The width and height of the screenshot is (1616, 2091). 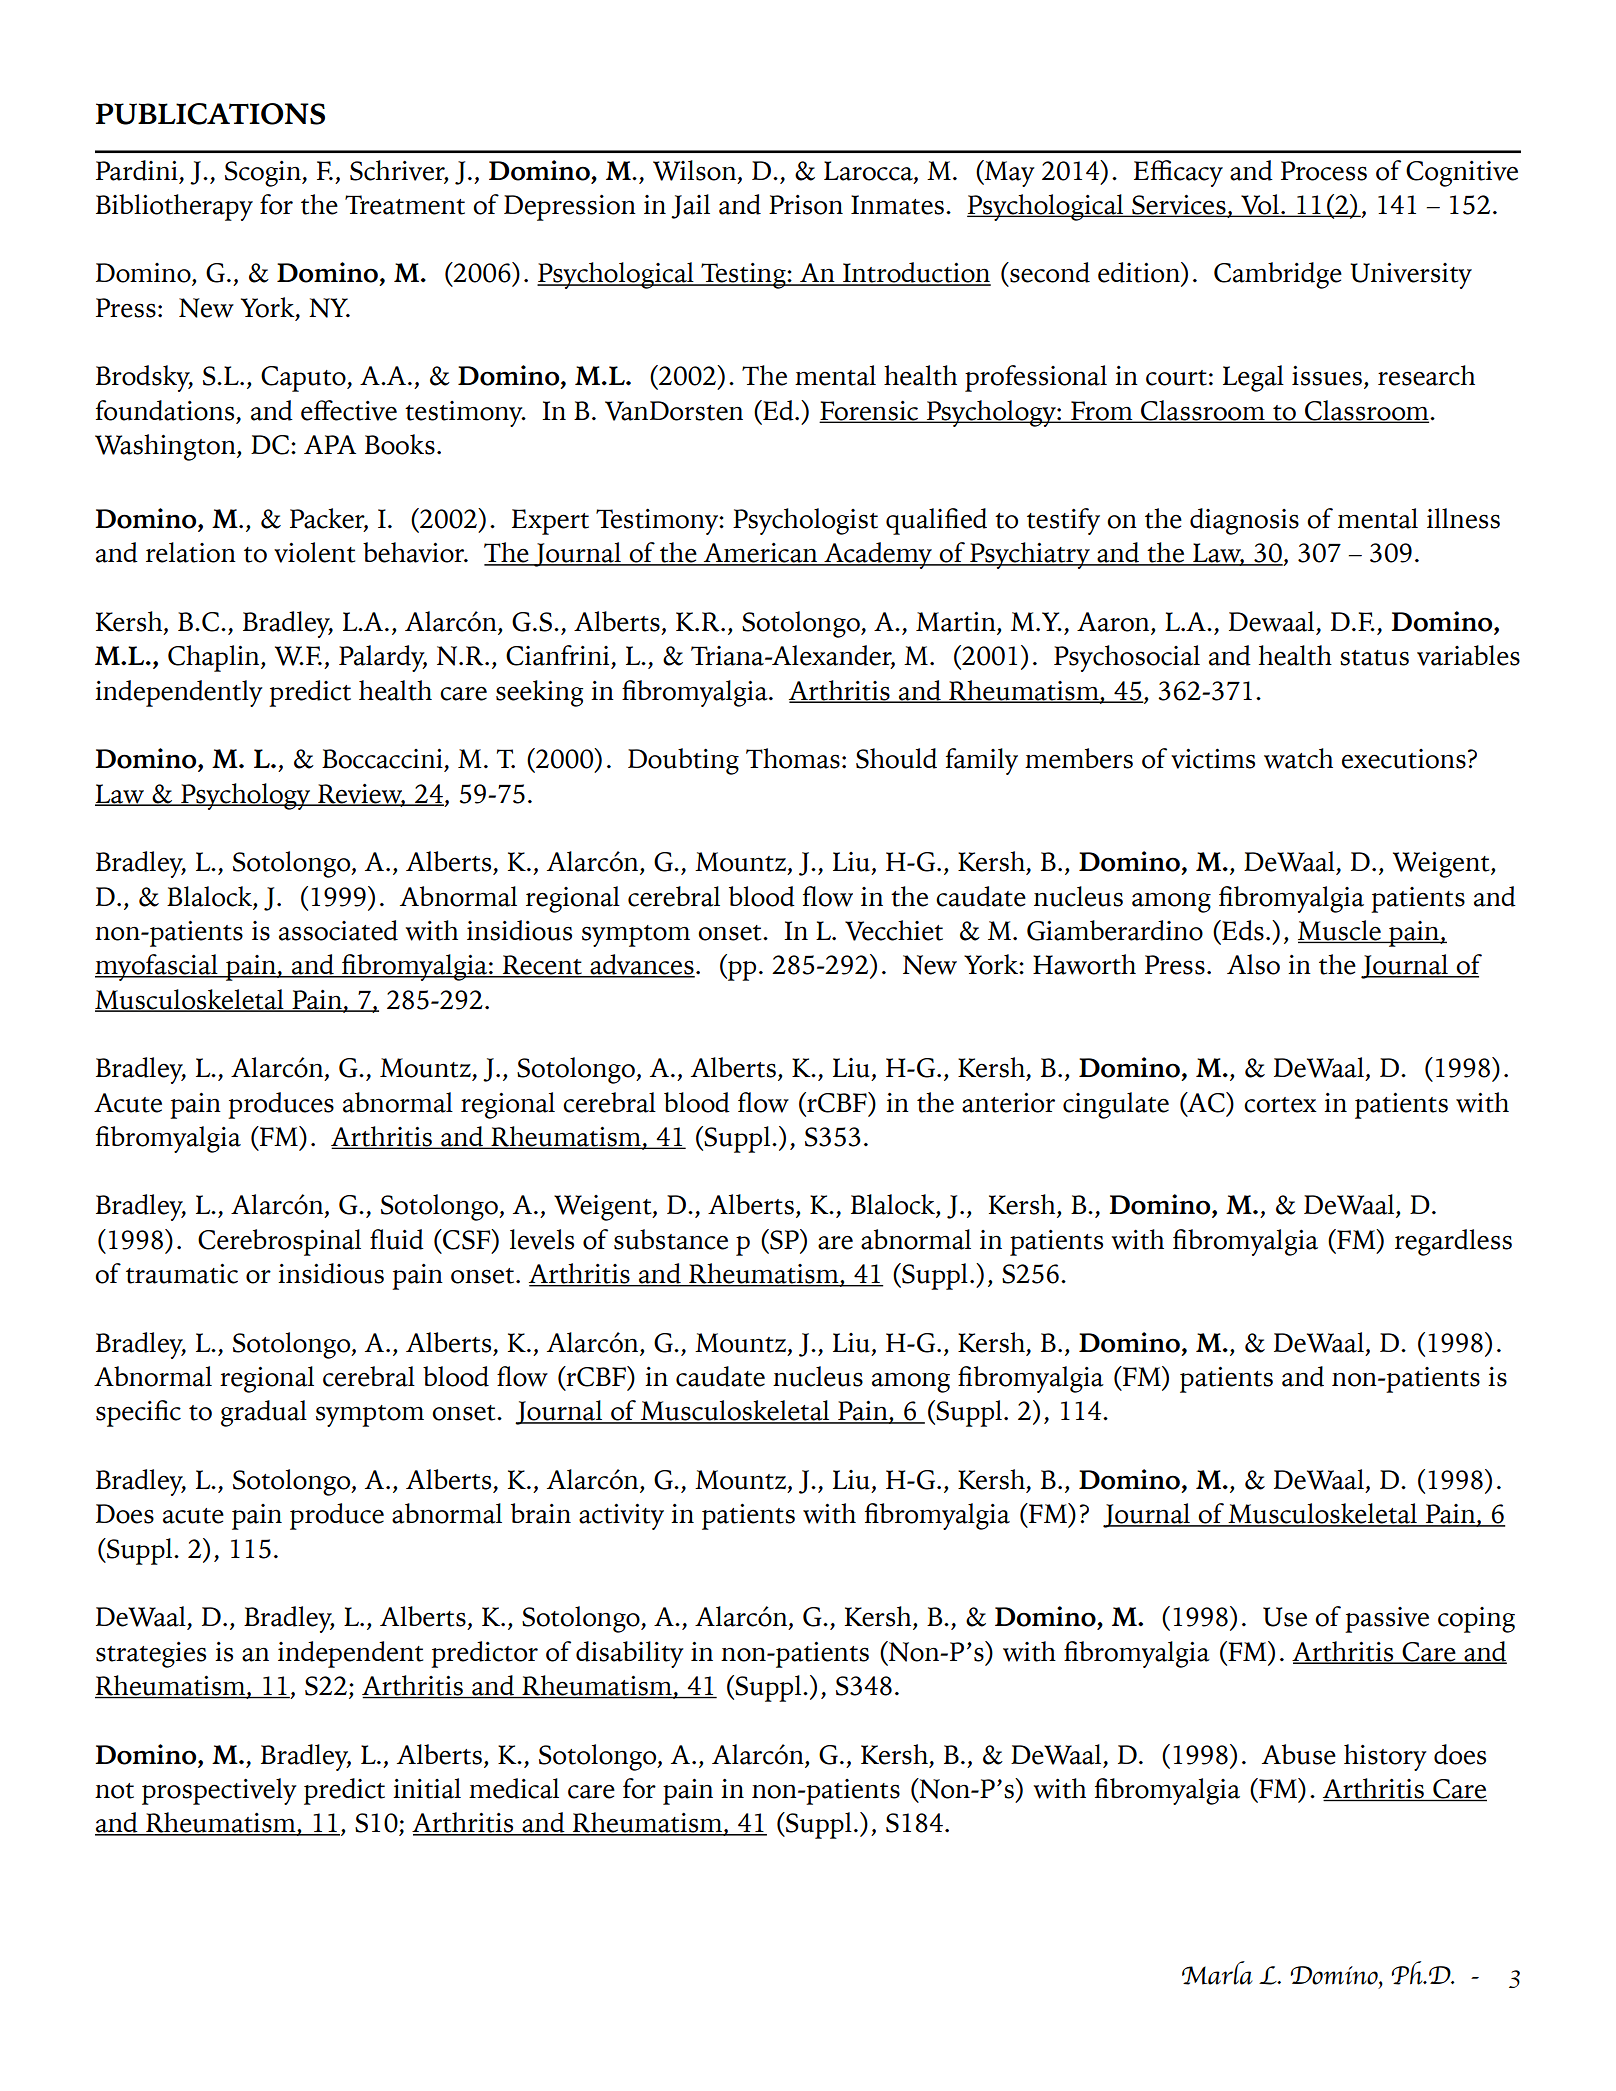 What do you see at coordinates (621, 1517) in the screenshot?
I see `activity` at bounding box center [621, 1517].
